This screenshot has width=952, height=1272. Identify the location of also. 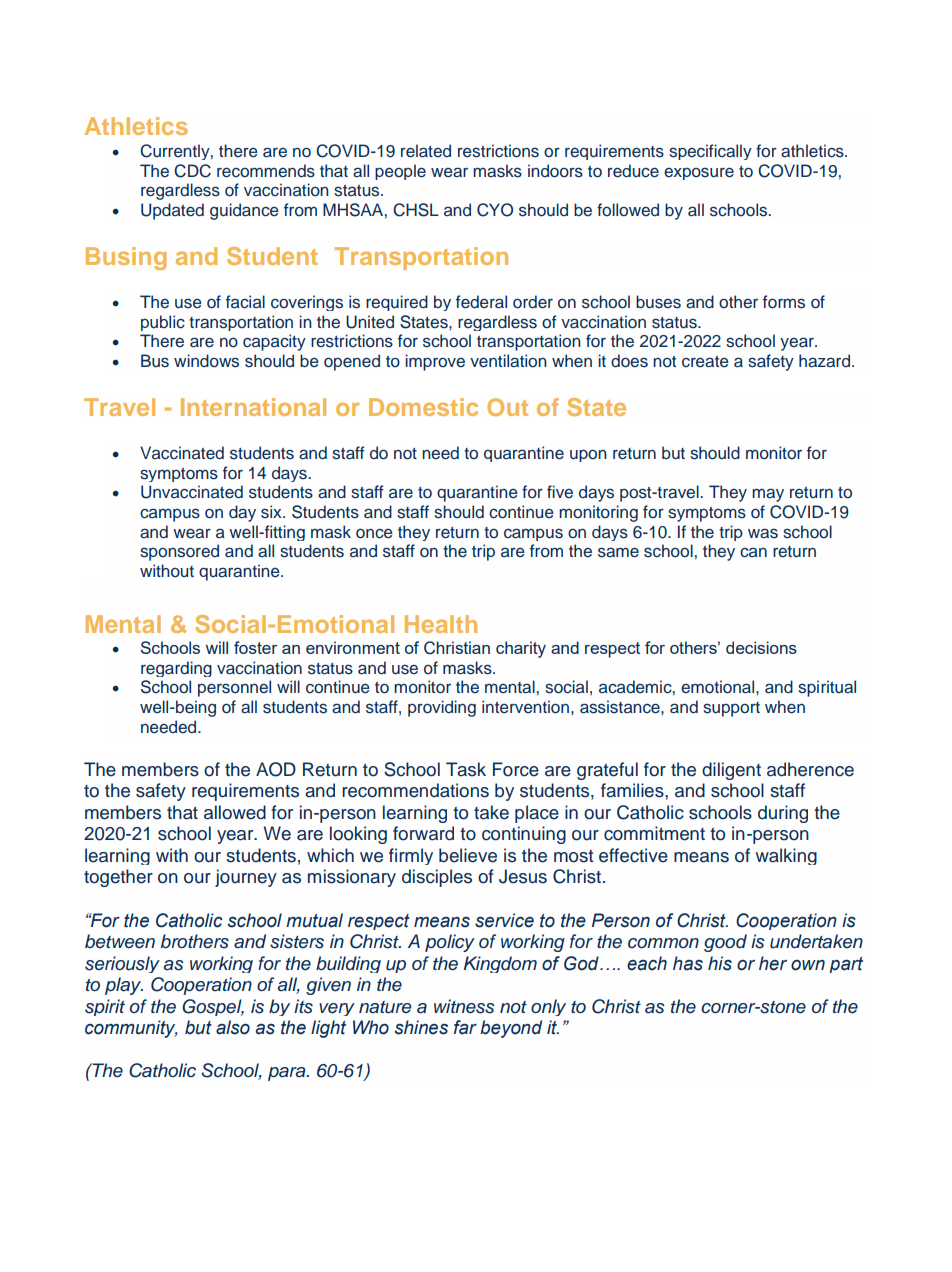
(233, 1027).
